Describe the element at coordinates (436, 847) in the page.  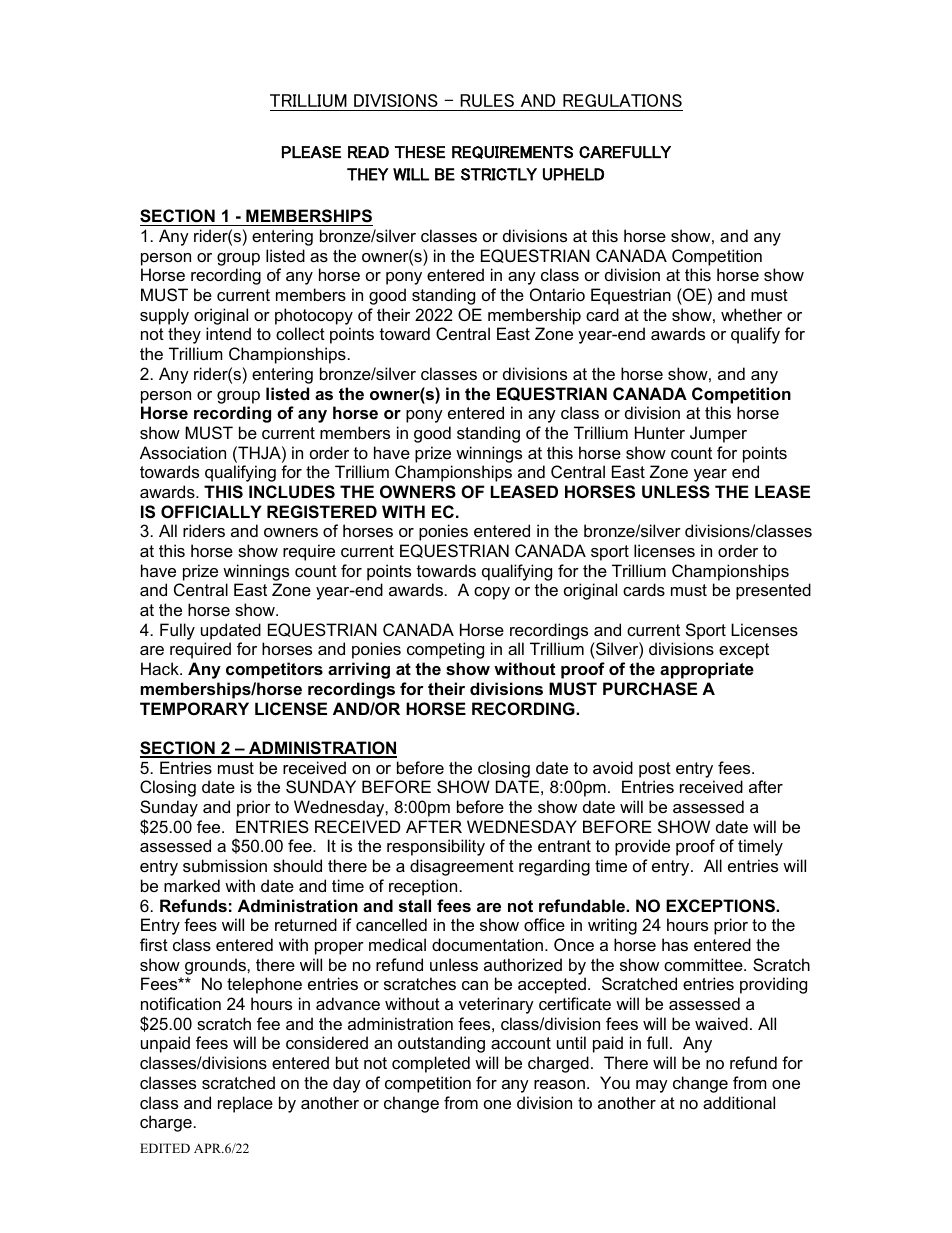
I see `responsibility` at that location.
